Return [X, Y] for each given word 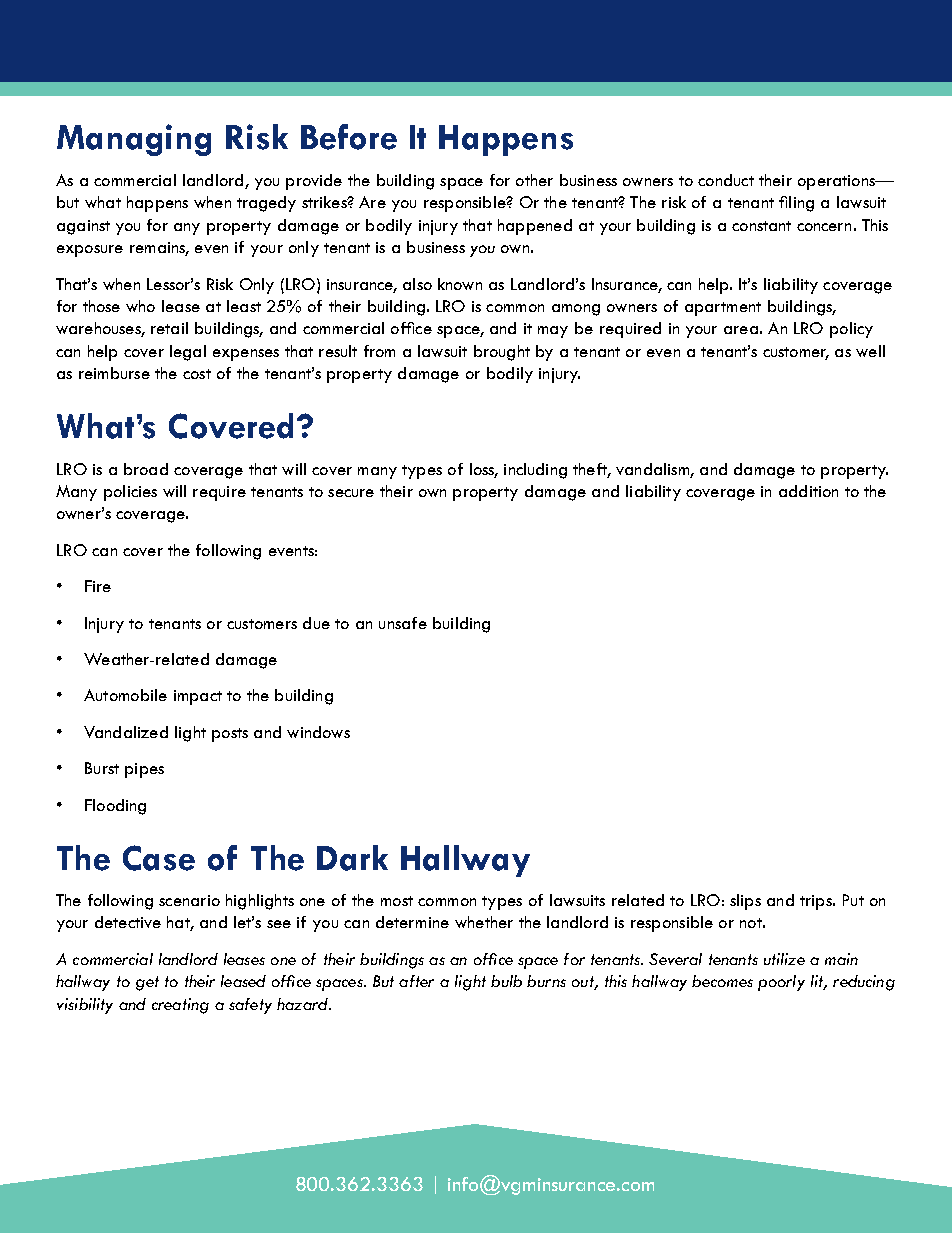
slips [745, 902]
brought [502, 353]
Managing [134, 140]
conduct [726, 180]
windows [318, 732]
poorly [781, 983]
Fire [98, 586]
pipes [144, 770]
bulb [506, 981]
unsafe [403, 623]
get [147, 983]
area [741, 330]
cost [197, 374]
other [534, 180]
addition [808, 491]
